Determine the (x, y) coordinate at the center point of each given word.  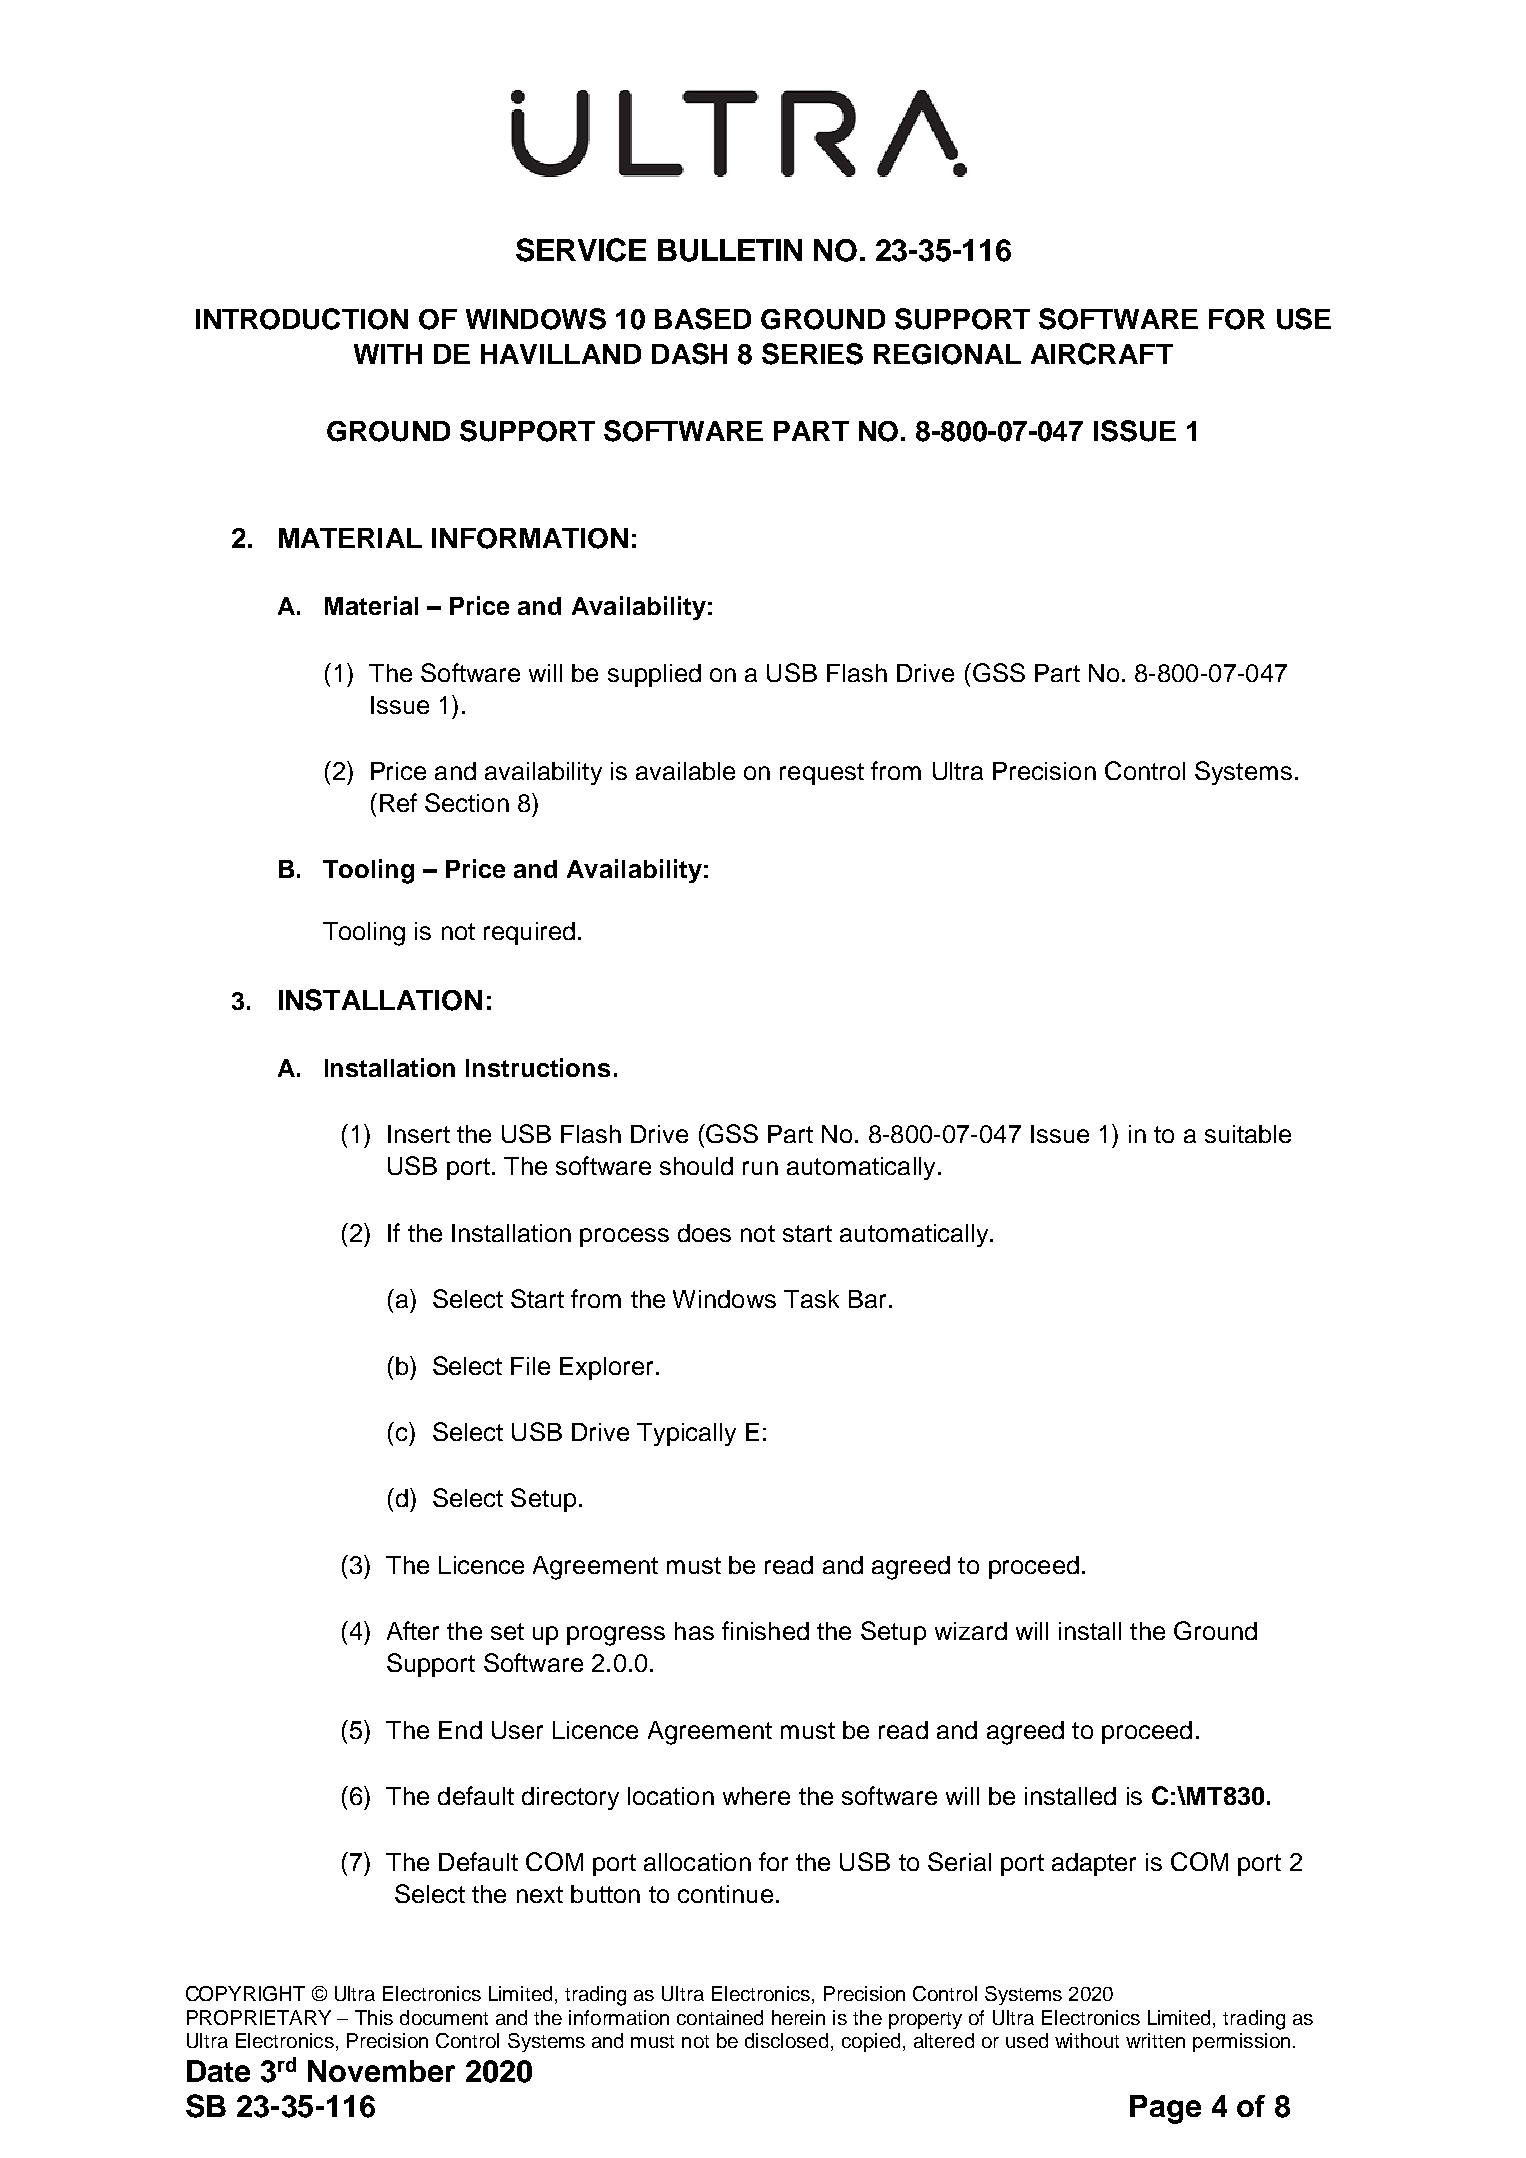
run (760, 1168)
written (1155, 2040)
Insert (419, 1134)
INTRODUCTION (302, 319)
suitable (1248, 1134)
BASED (703, 319)
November (381, 2071)
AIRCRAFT (1102, 354)
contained (720, 2017)
